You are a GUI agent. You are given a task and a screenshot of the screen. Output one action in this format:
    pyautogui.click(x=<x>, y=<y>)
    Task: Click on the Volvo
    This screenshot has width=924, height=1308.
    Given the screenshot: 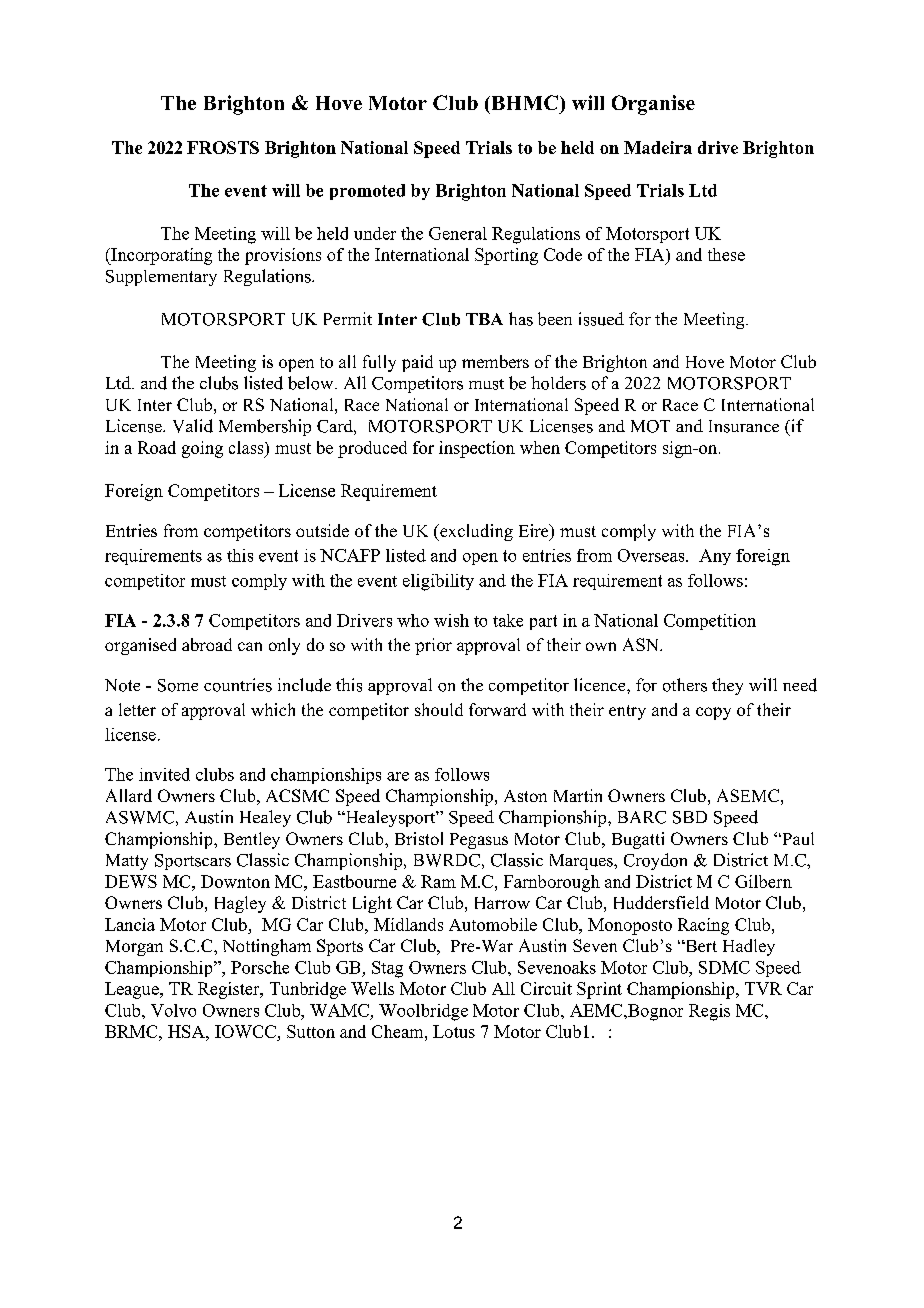 What is the action you would take?
    pyautogui.click(x=173, y=1010)
